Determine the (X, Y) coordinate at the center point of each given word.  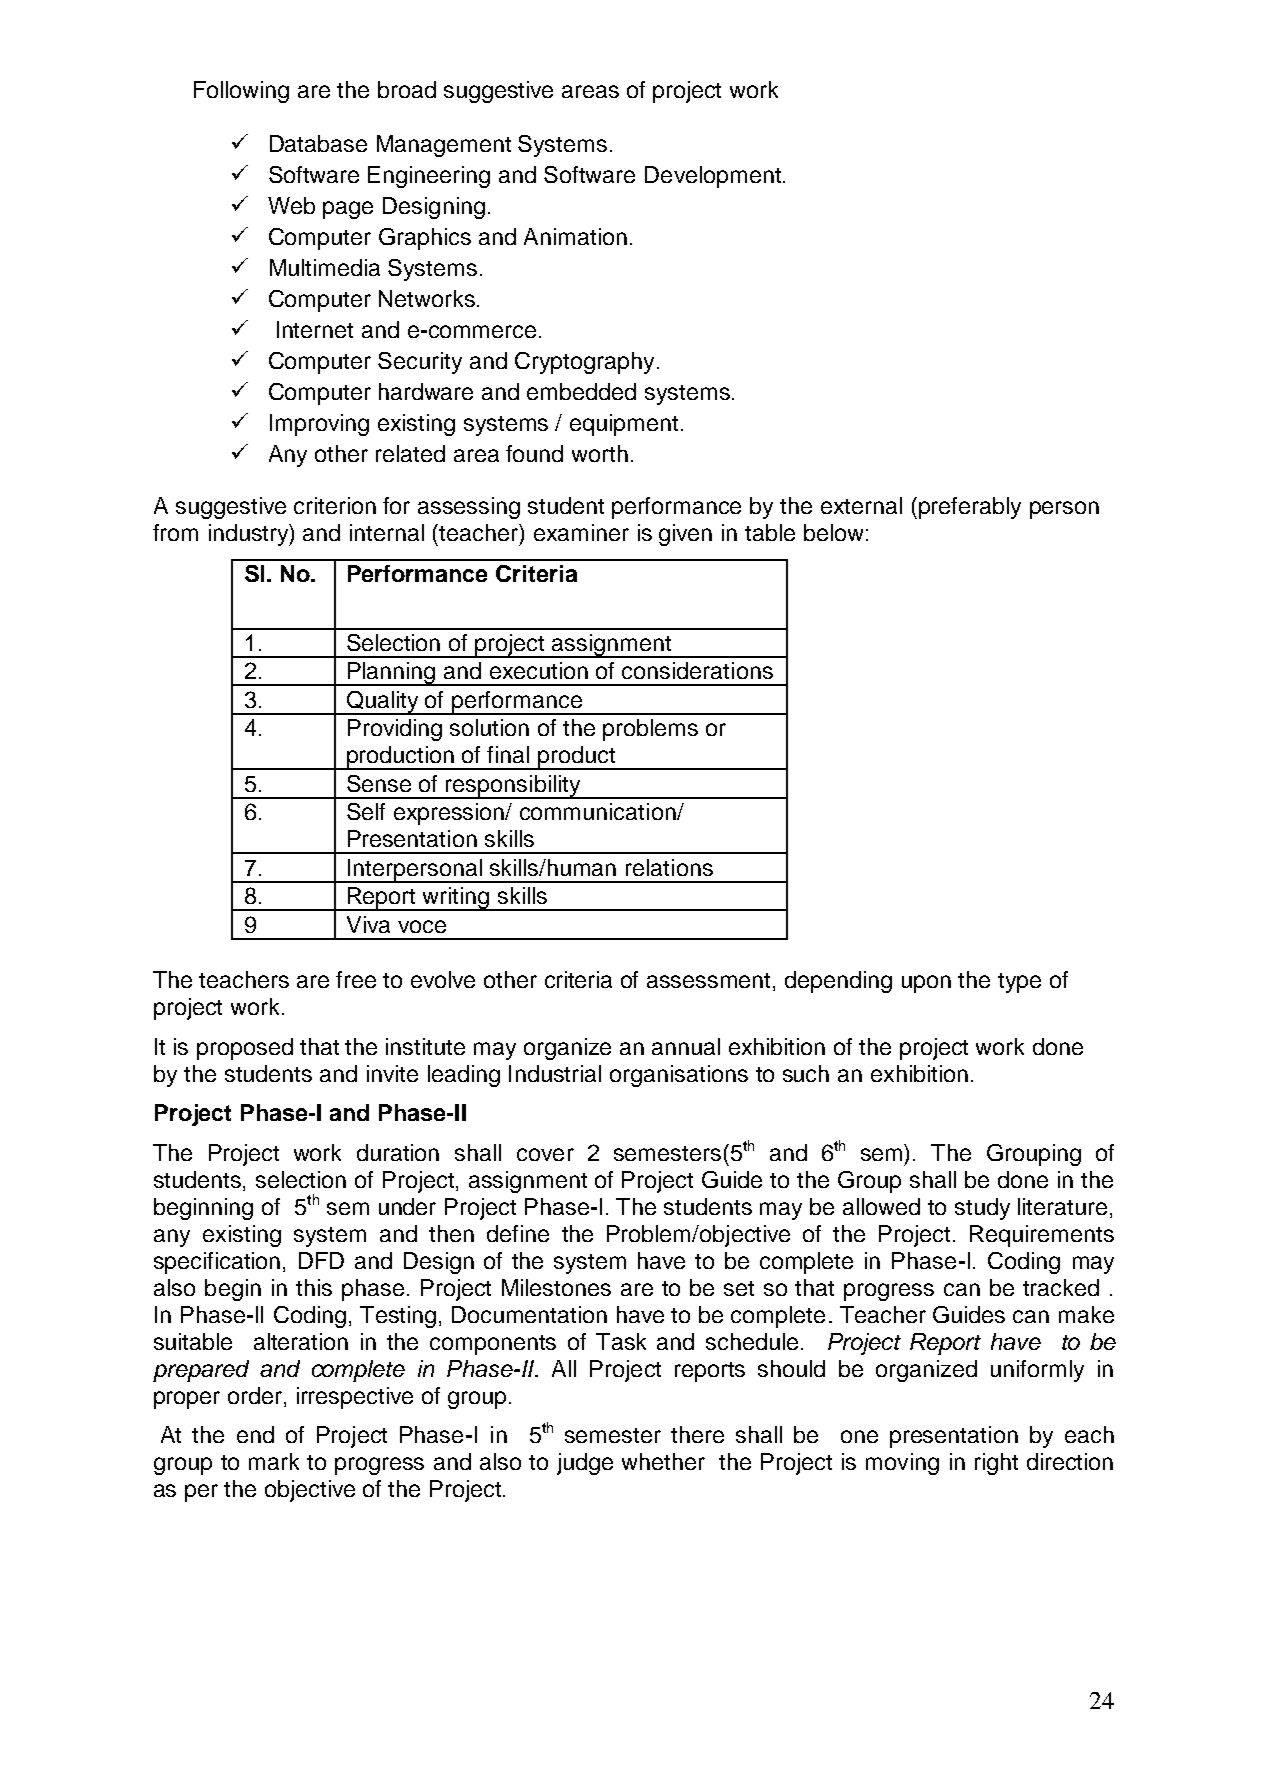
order (256, 1397)
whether (663, 1461)
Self (366, 811)
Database (318, 143)
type (1019, 983)
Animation (575, 236)
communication (599, 811)
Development (713, 177)
